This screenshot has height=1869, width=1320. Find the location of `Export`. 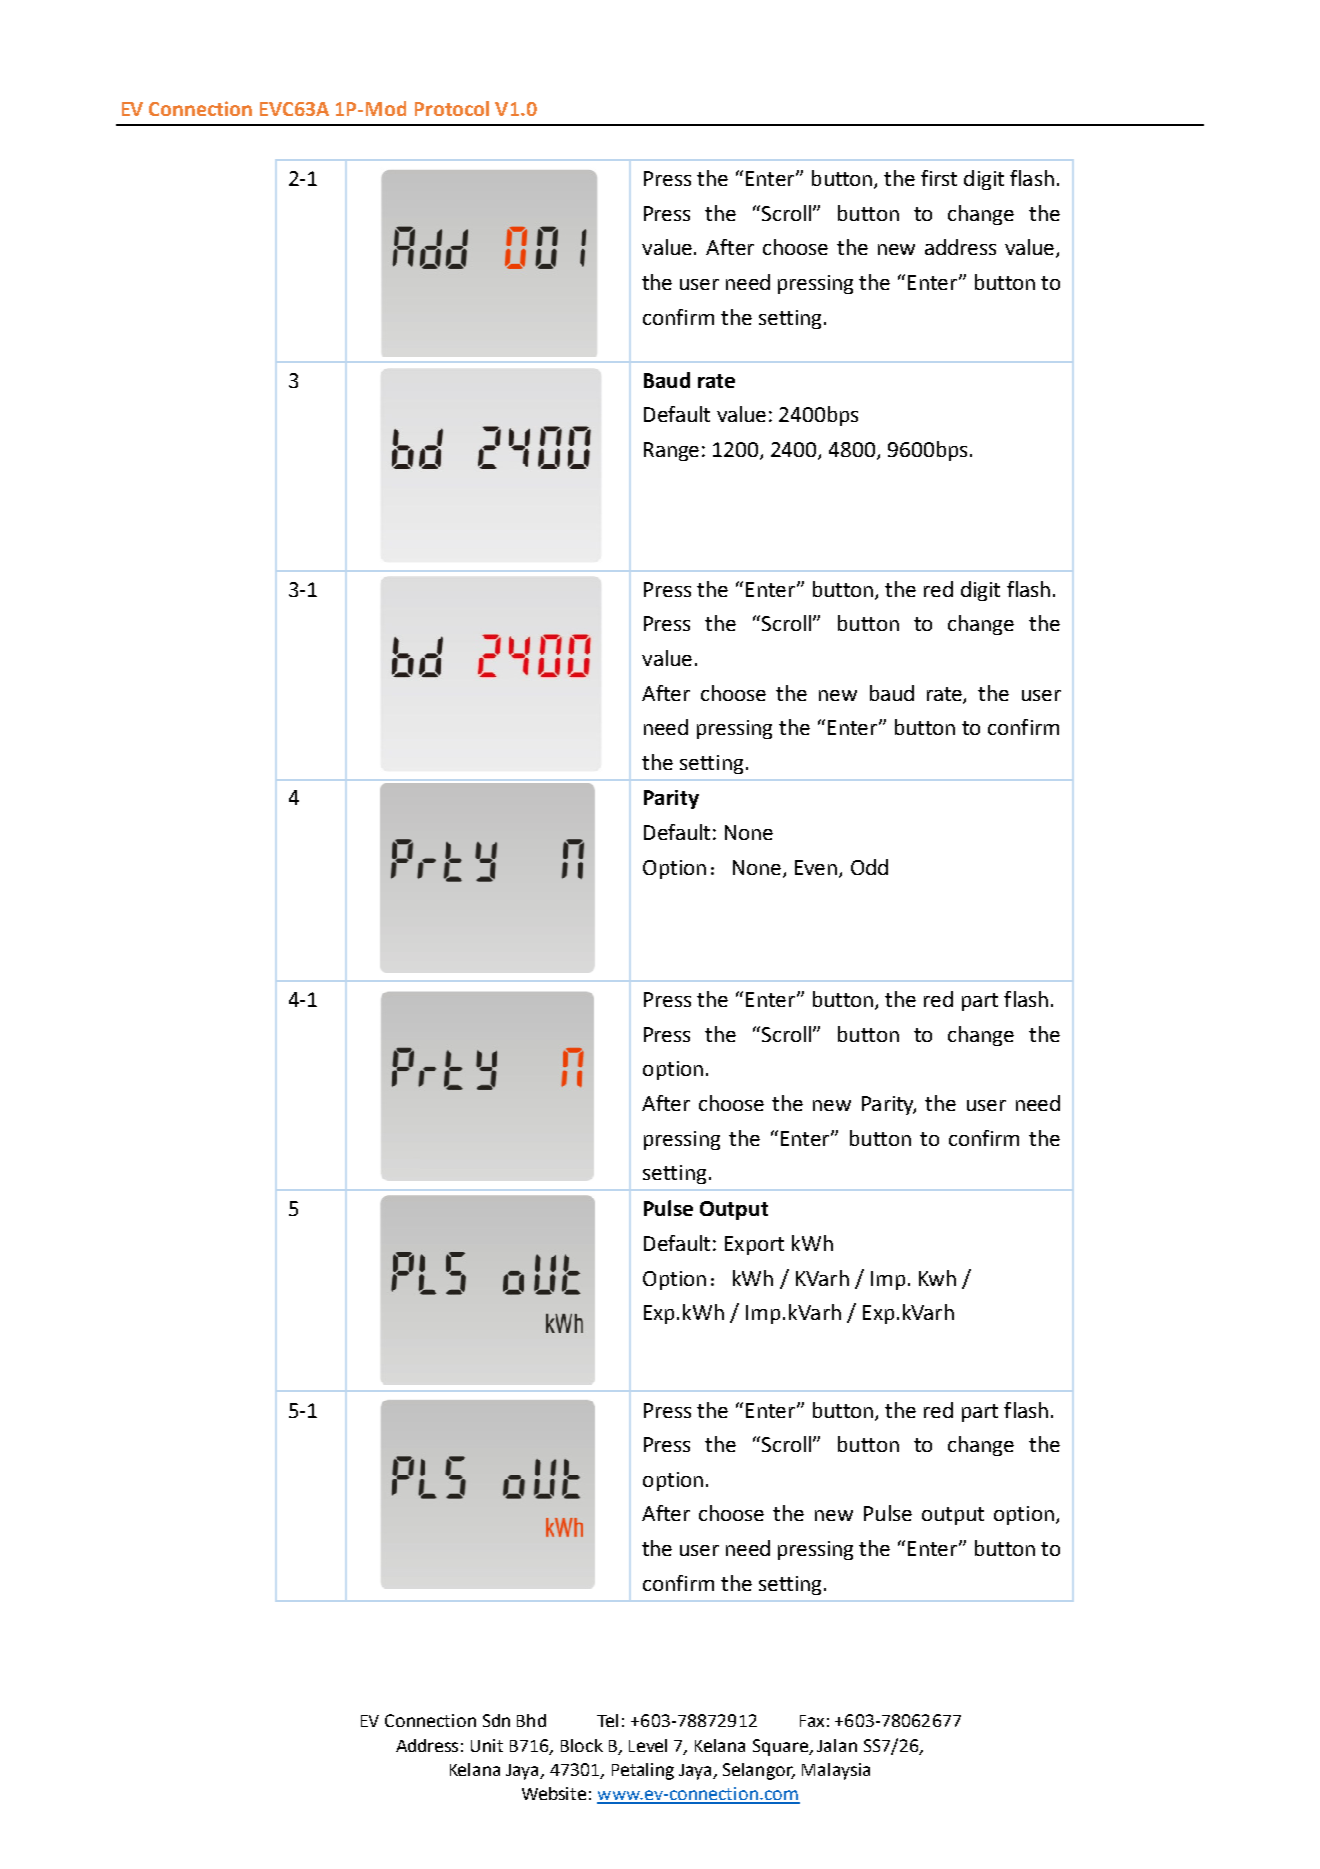

Export is located at coordinates (754, 1245).
